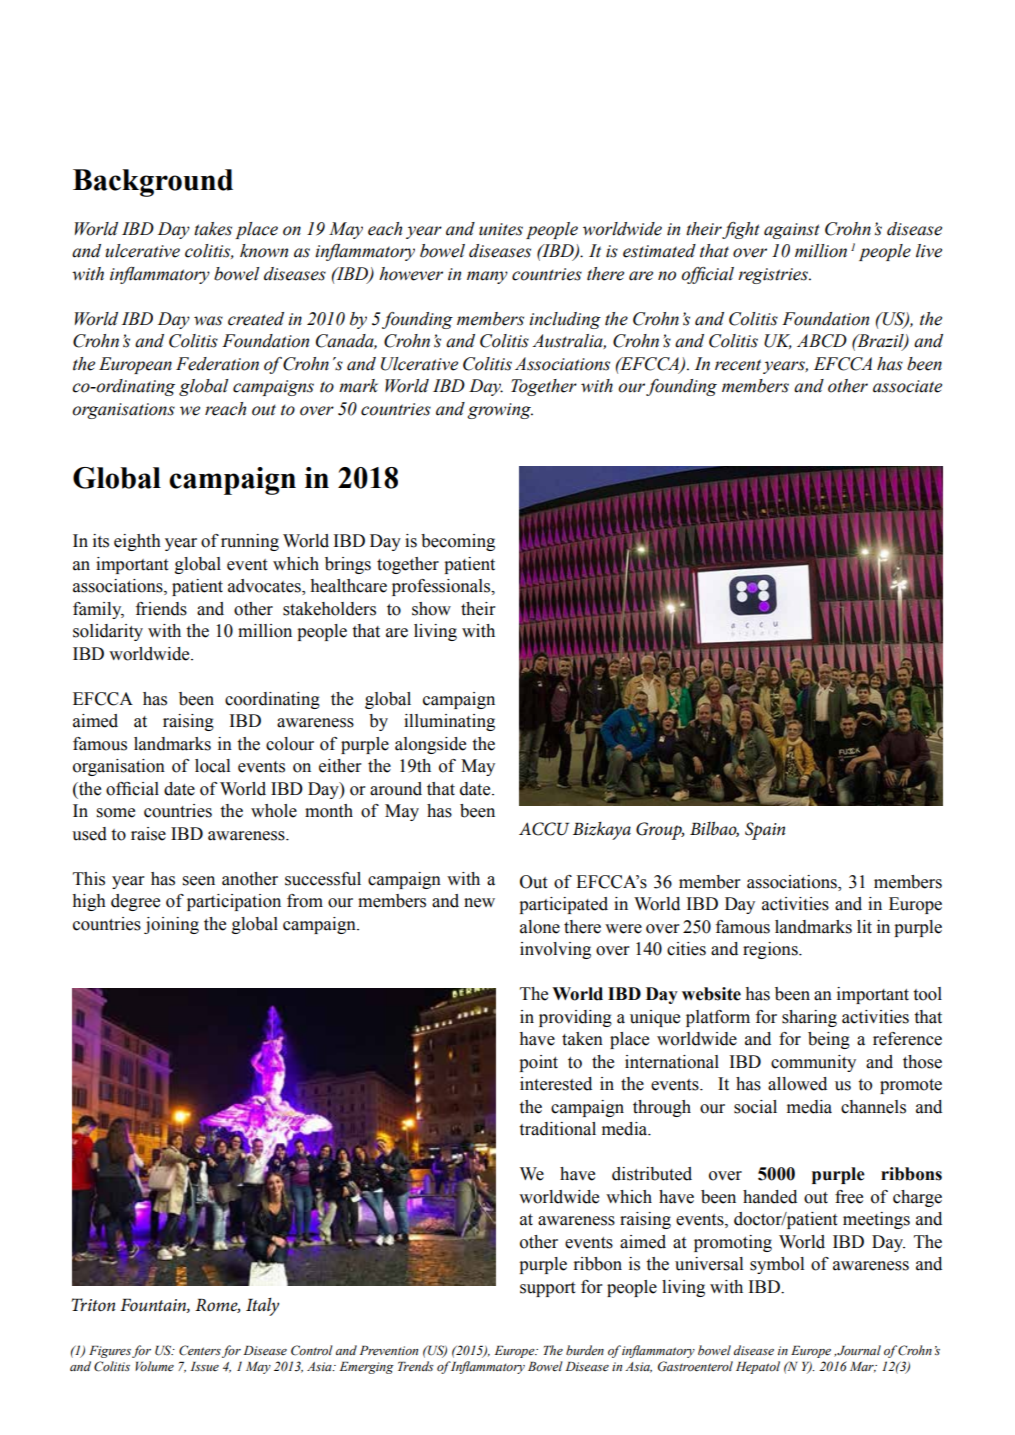 This screenshot has width=1015, height=1435. What do you see at coordinates (555, 950) in the screenshot?
I see `involving` at bounding box center [555, 950].
